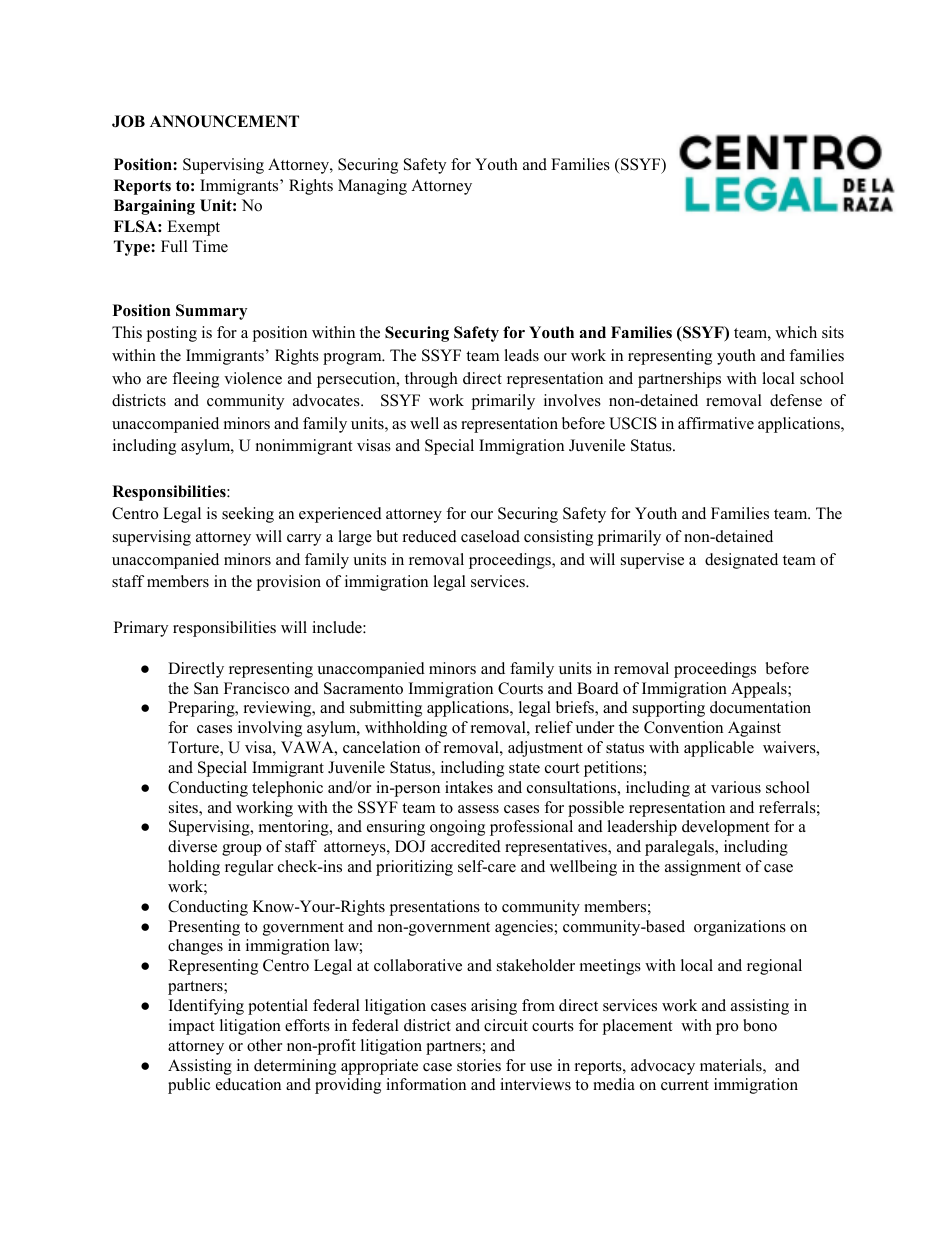  What do you see at coordinates (524, 768) in the screenshot?
I see `state` at bounding box center [524, 768].
